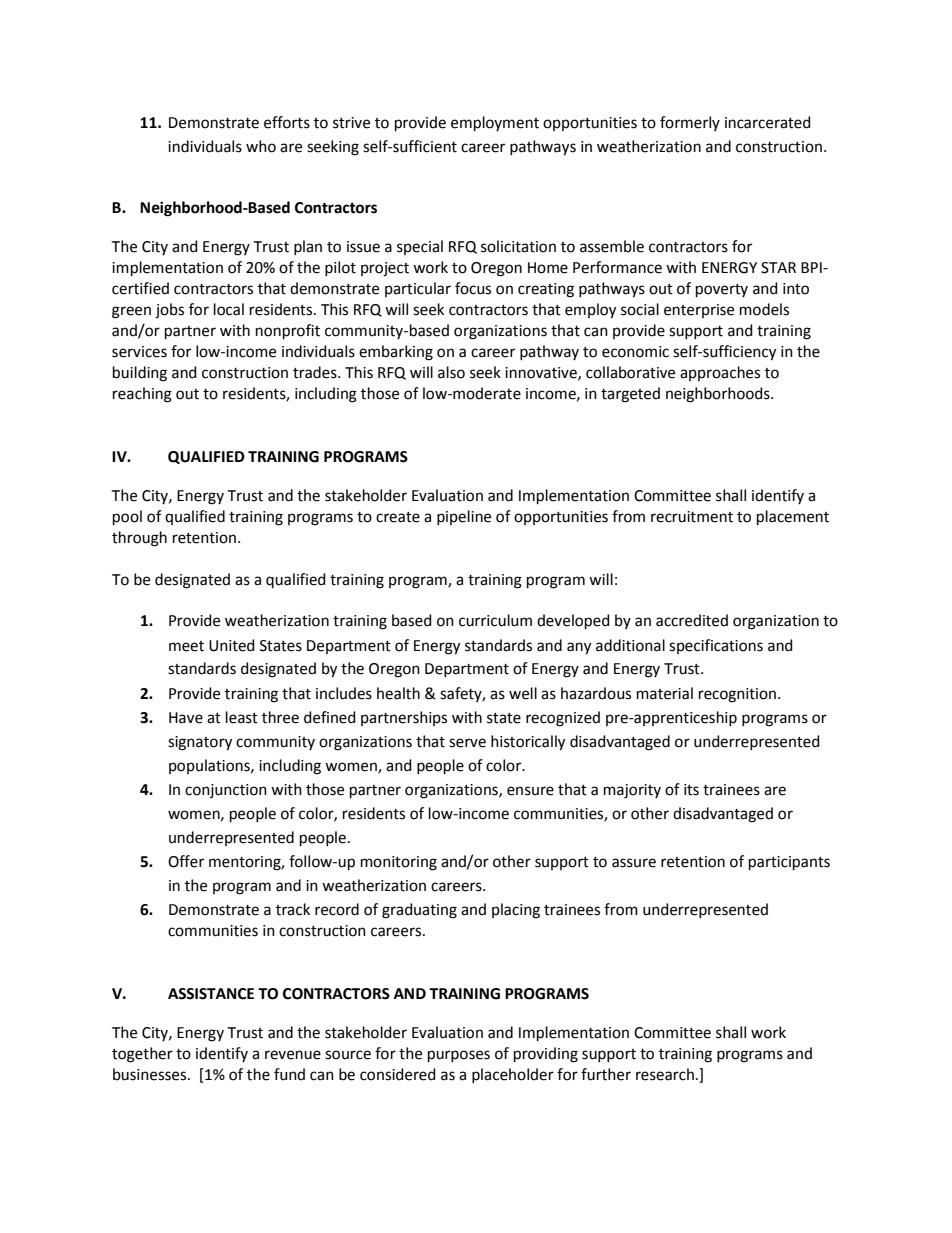  I want to click on ensure, so click(530, 791).
